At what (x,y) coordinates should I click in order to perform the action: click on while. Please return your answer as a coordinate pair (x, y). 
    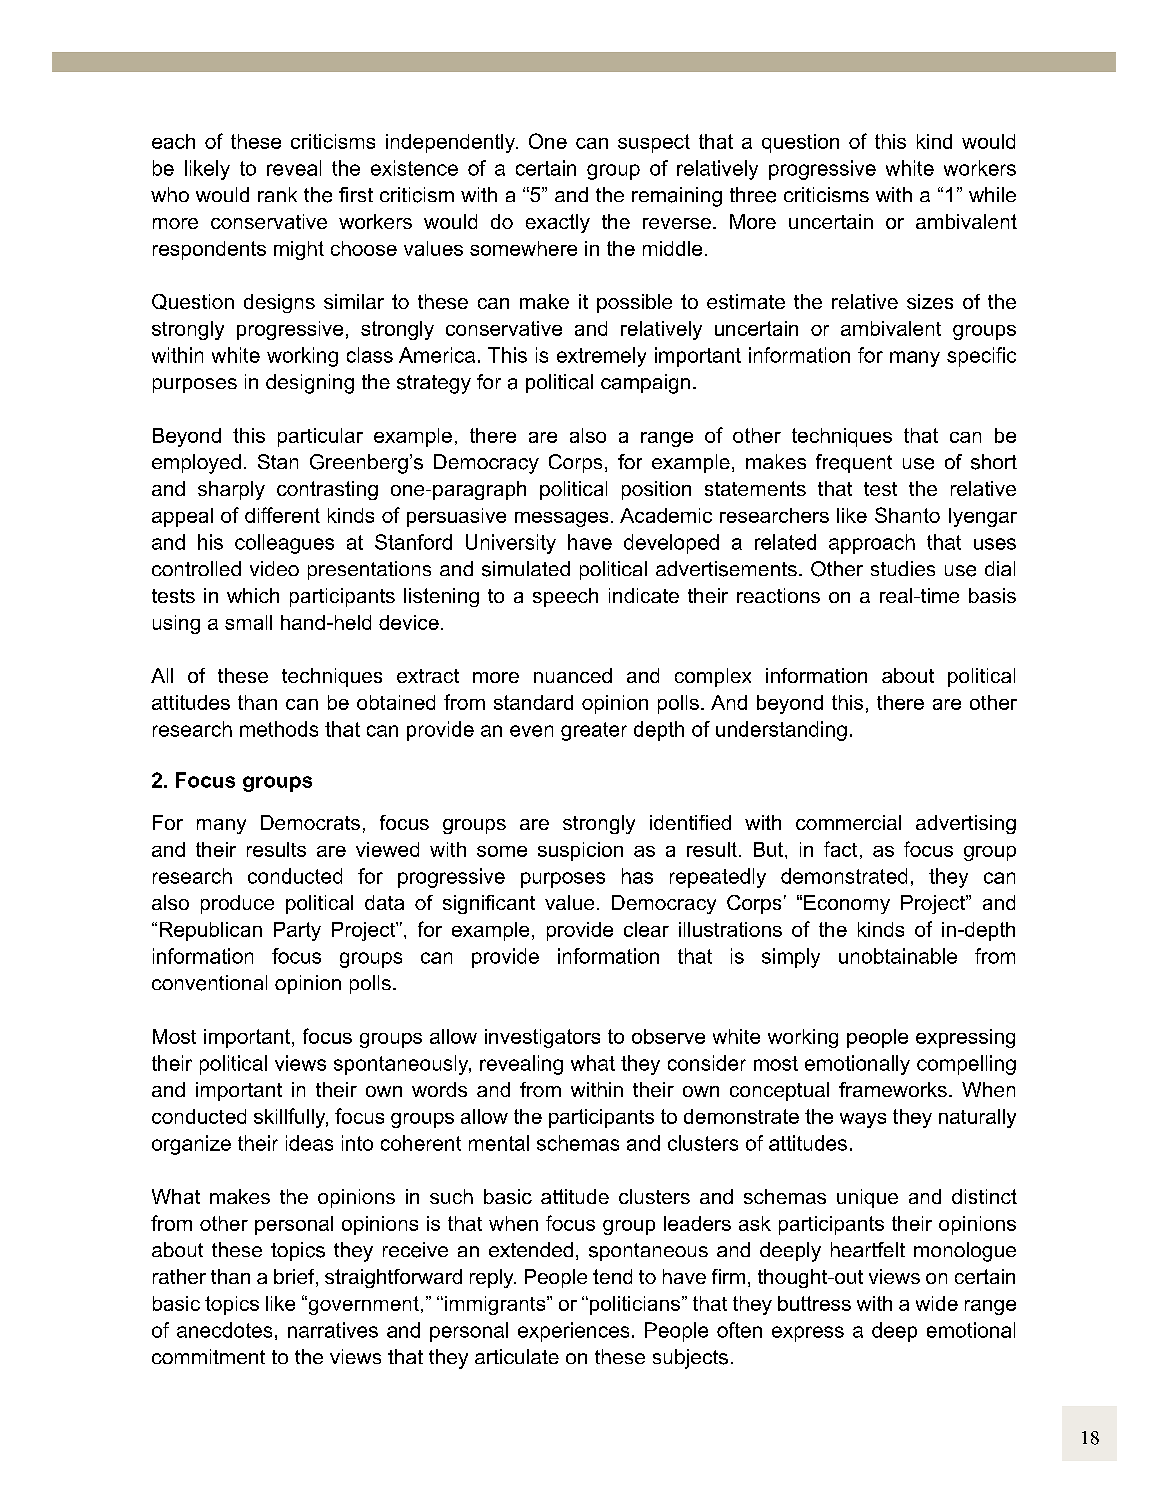
    Looking at the image, I should click on (992, 194).
